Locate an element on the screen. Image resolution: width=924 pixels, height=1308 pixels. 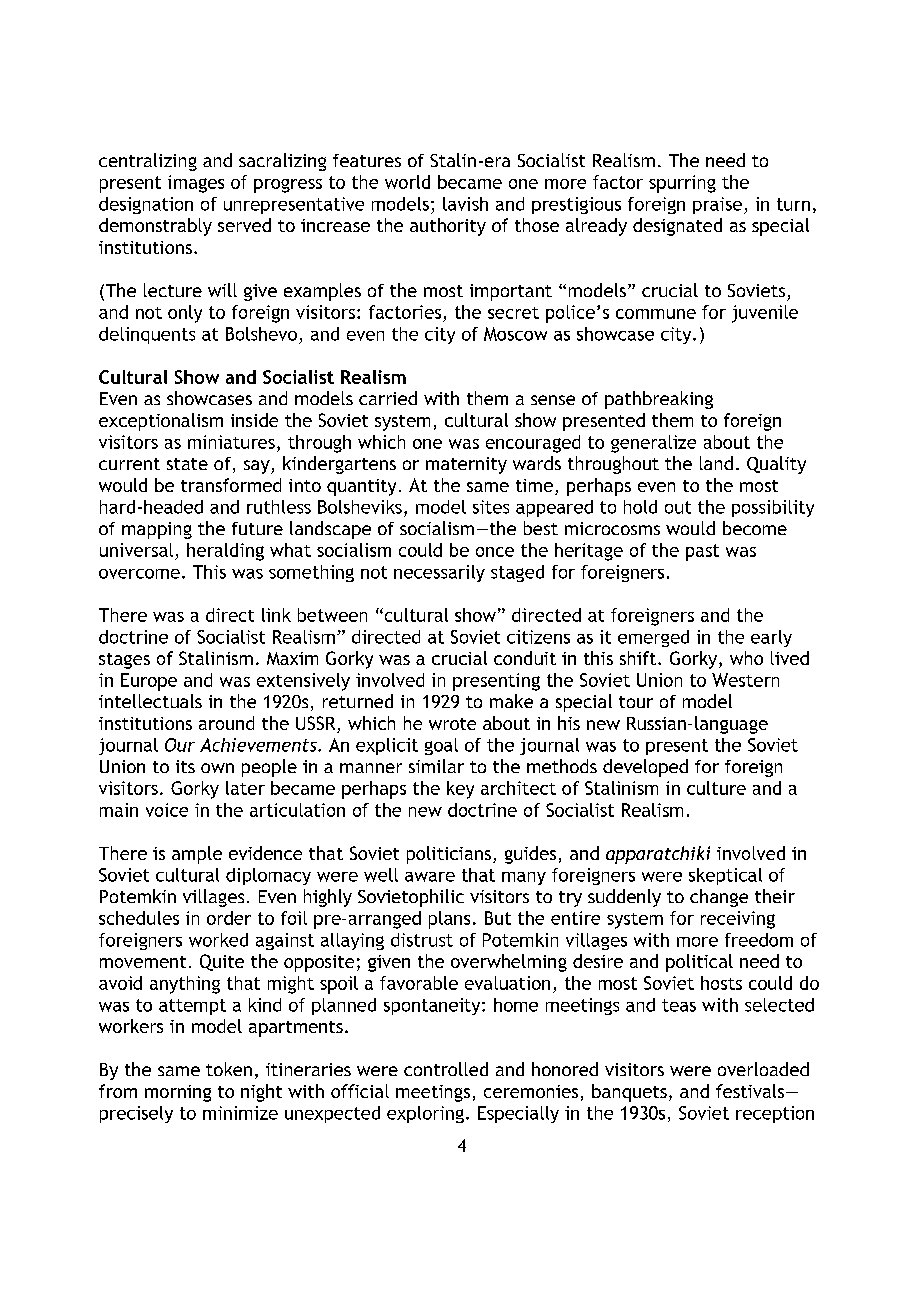
festivals is located at coordinates (751, 1091).
